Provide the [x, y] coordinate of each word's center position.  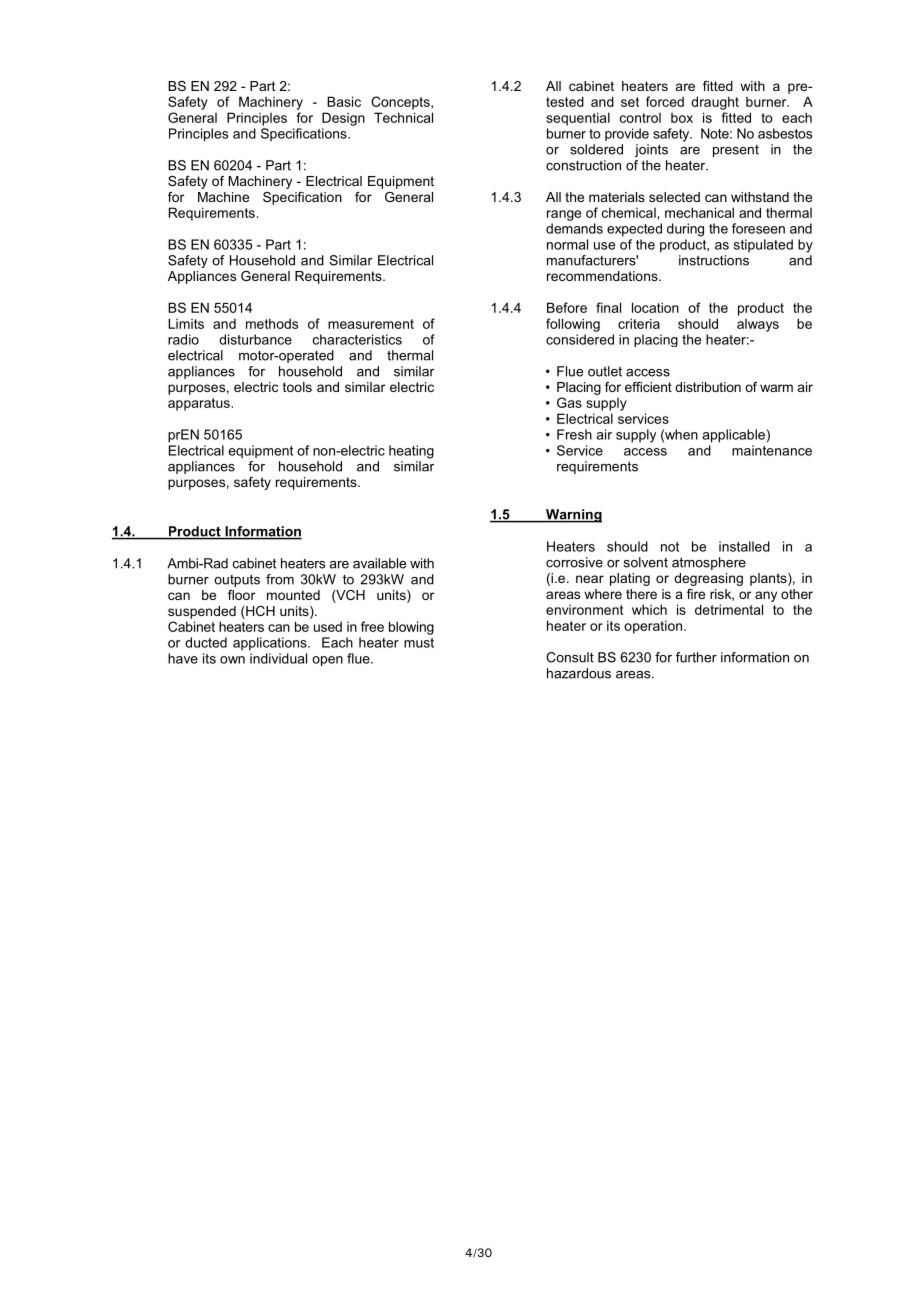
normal [567, 244]
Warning [573, 516]
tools [297, 387]
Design [343, 119]
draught [715, 103]
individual [278, 658]
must [419, 643]
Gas [569, 402]
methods [272, 323]
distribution [708, 387]
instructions [714, 260]
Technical [403, 117]
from [280, 579]
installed [744, 546]
